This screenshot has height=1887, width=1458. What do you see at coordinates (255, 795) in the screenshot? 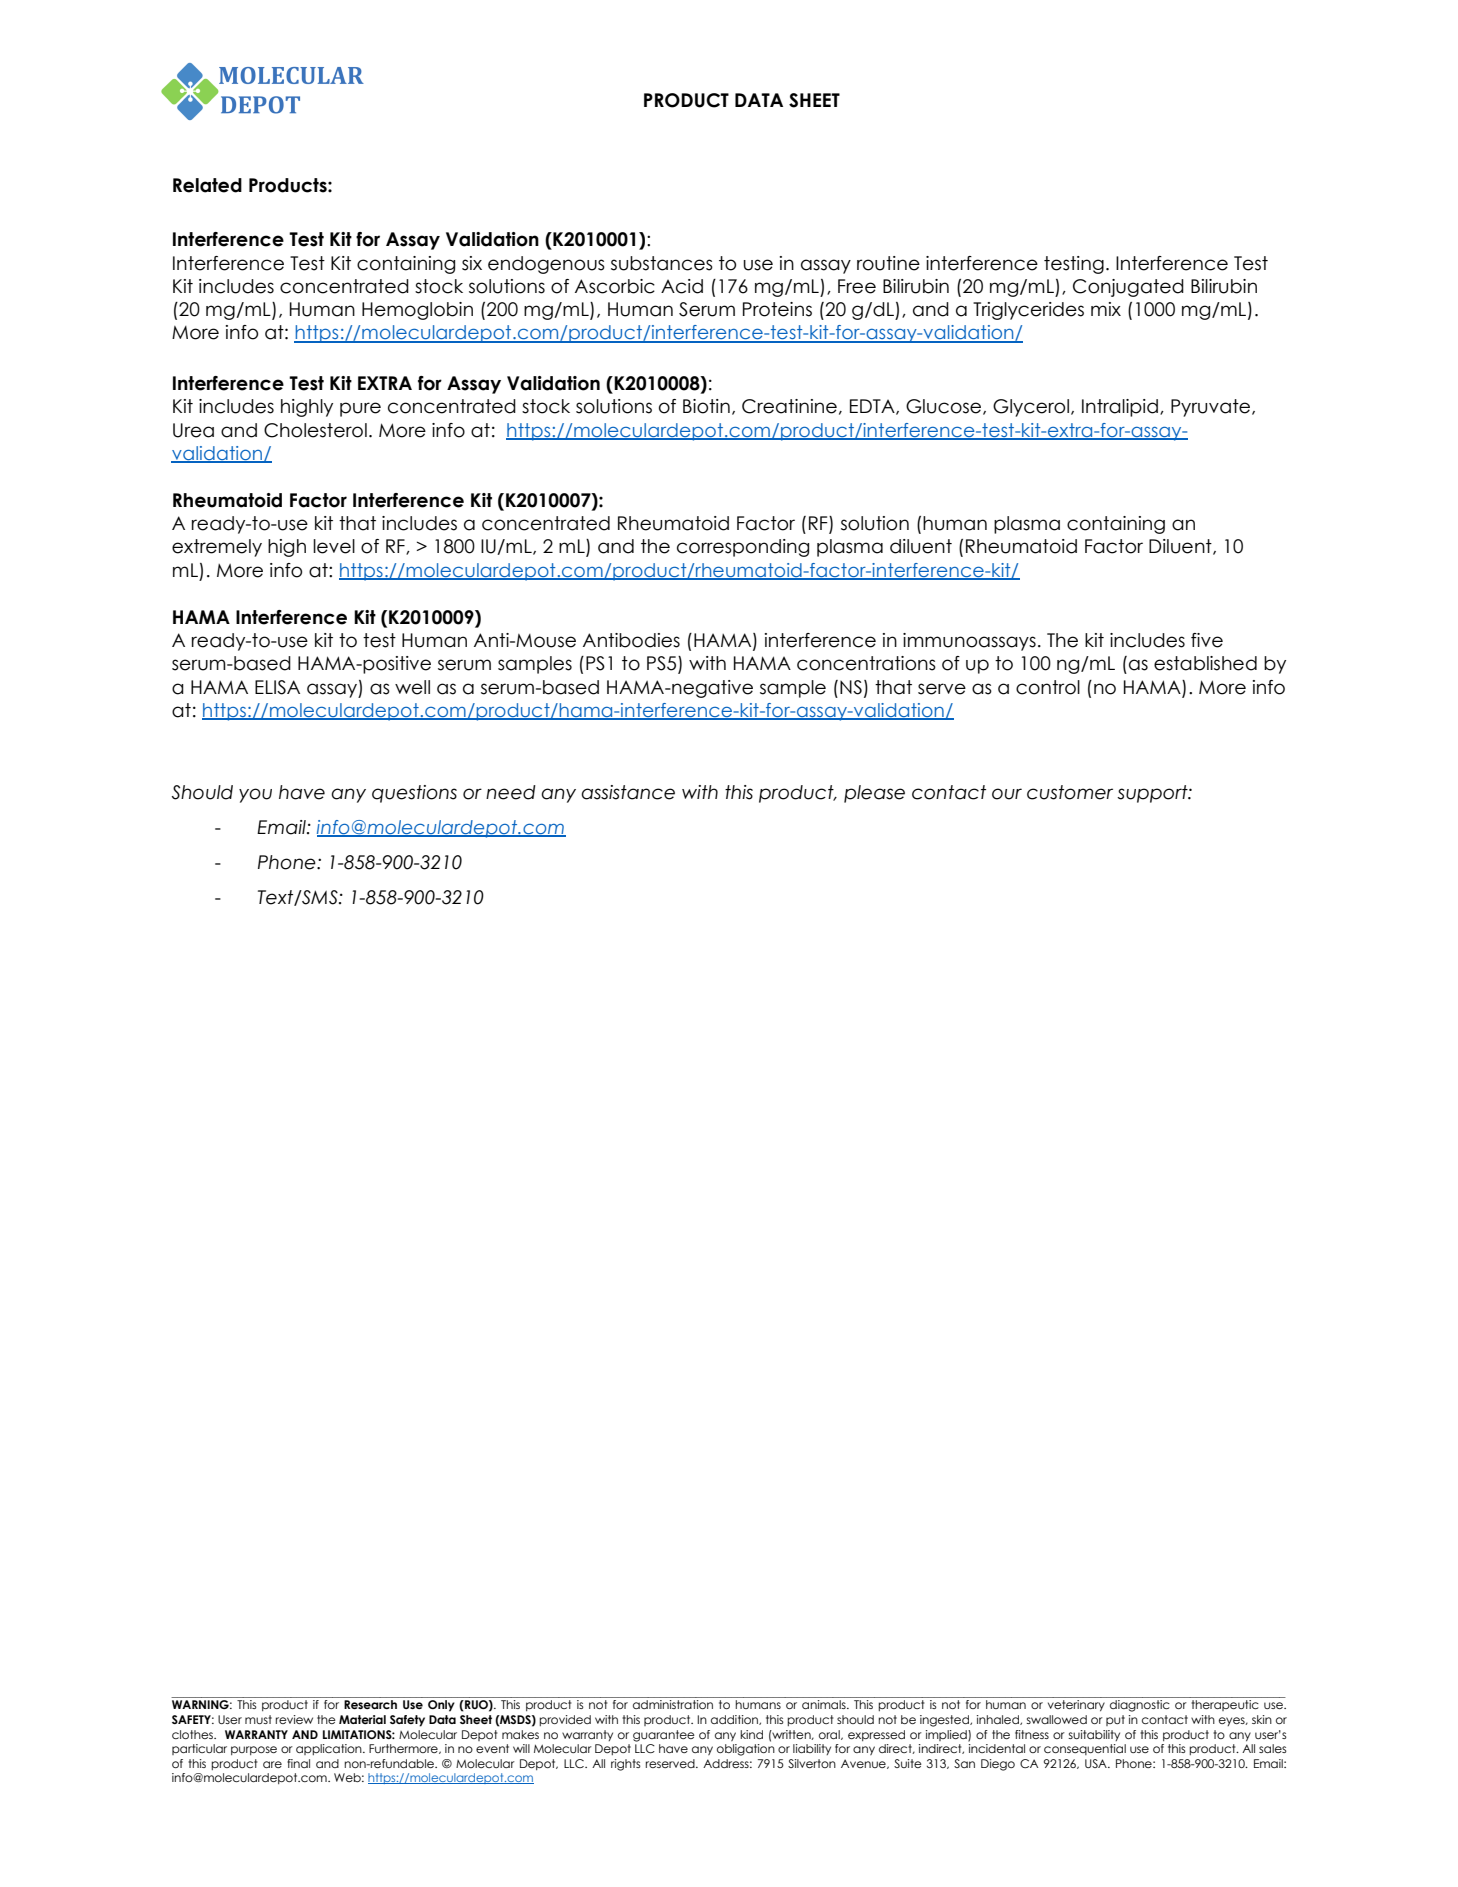
I see `you` at bounding box center [255, 795].
